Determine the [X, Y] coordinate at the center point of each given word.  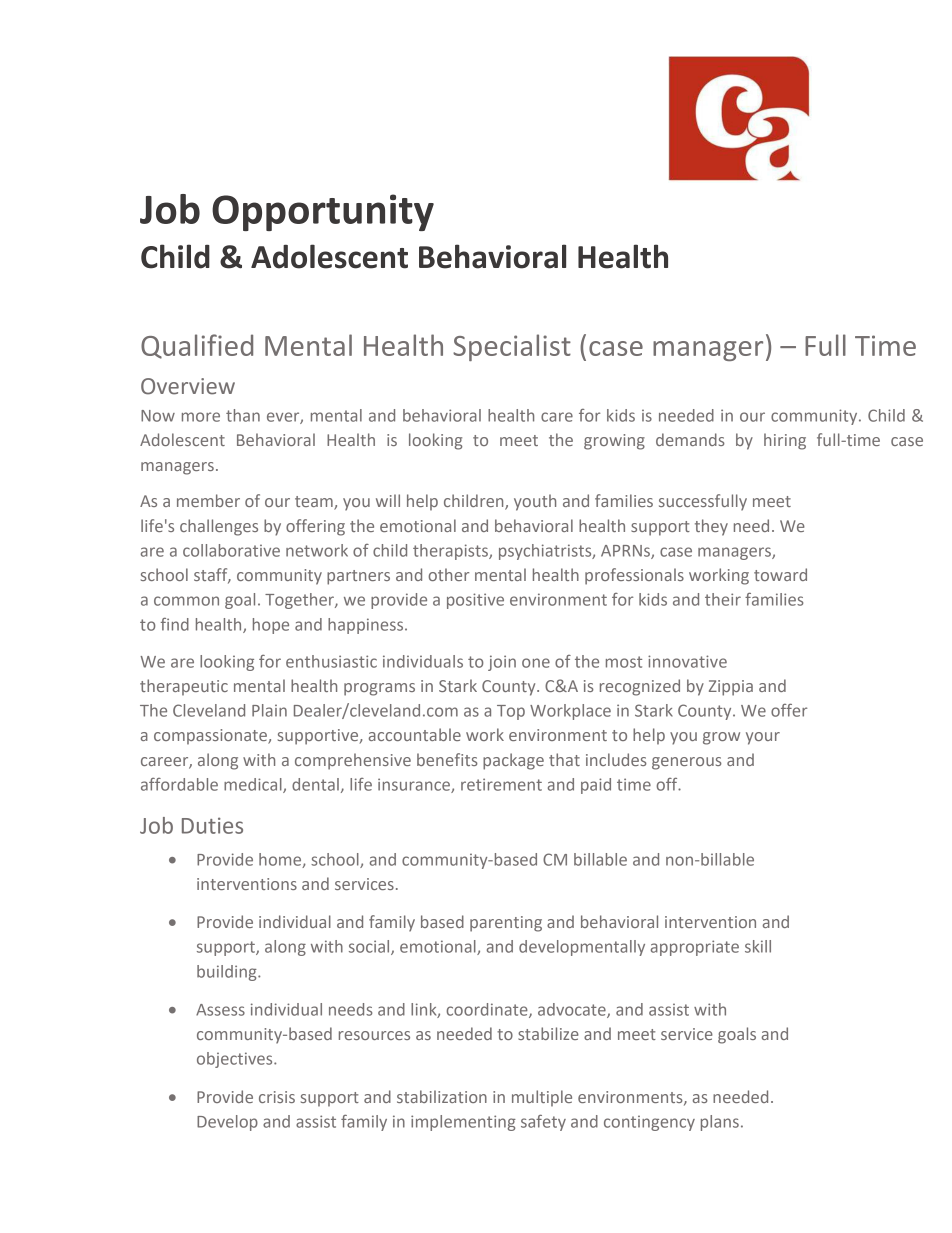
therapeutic [184, 687]
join [502, 663]
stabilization [442, 1096]
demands [690, 439]
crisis [277, 1097]
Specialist [512, 347]
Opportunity [323, 212]
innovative [687, 661]
